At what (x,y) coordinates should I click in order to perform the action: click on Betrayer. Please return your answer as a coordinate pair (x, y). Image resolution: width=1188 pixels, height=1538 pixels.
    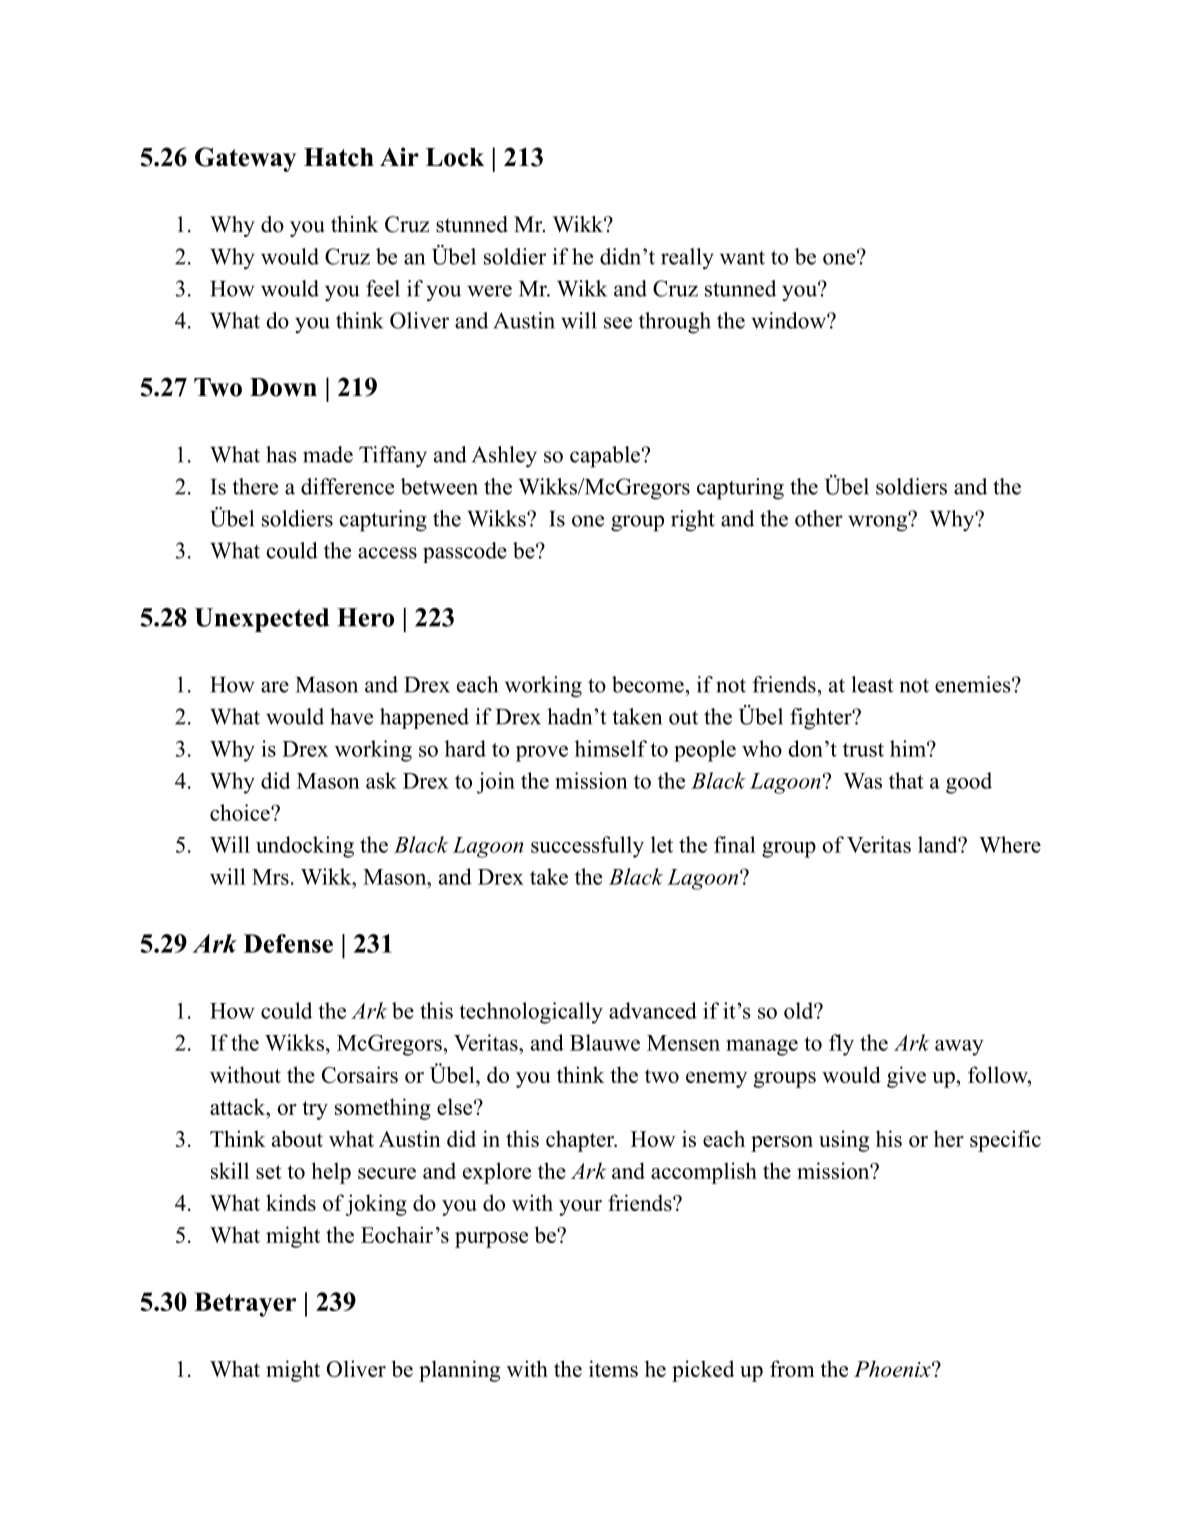
    Looking at the image, I should click on (245, 1304).
